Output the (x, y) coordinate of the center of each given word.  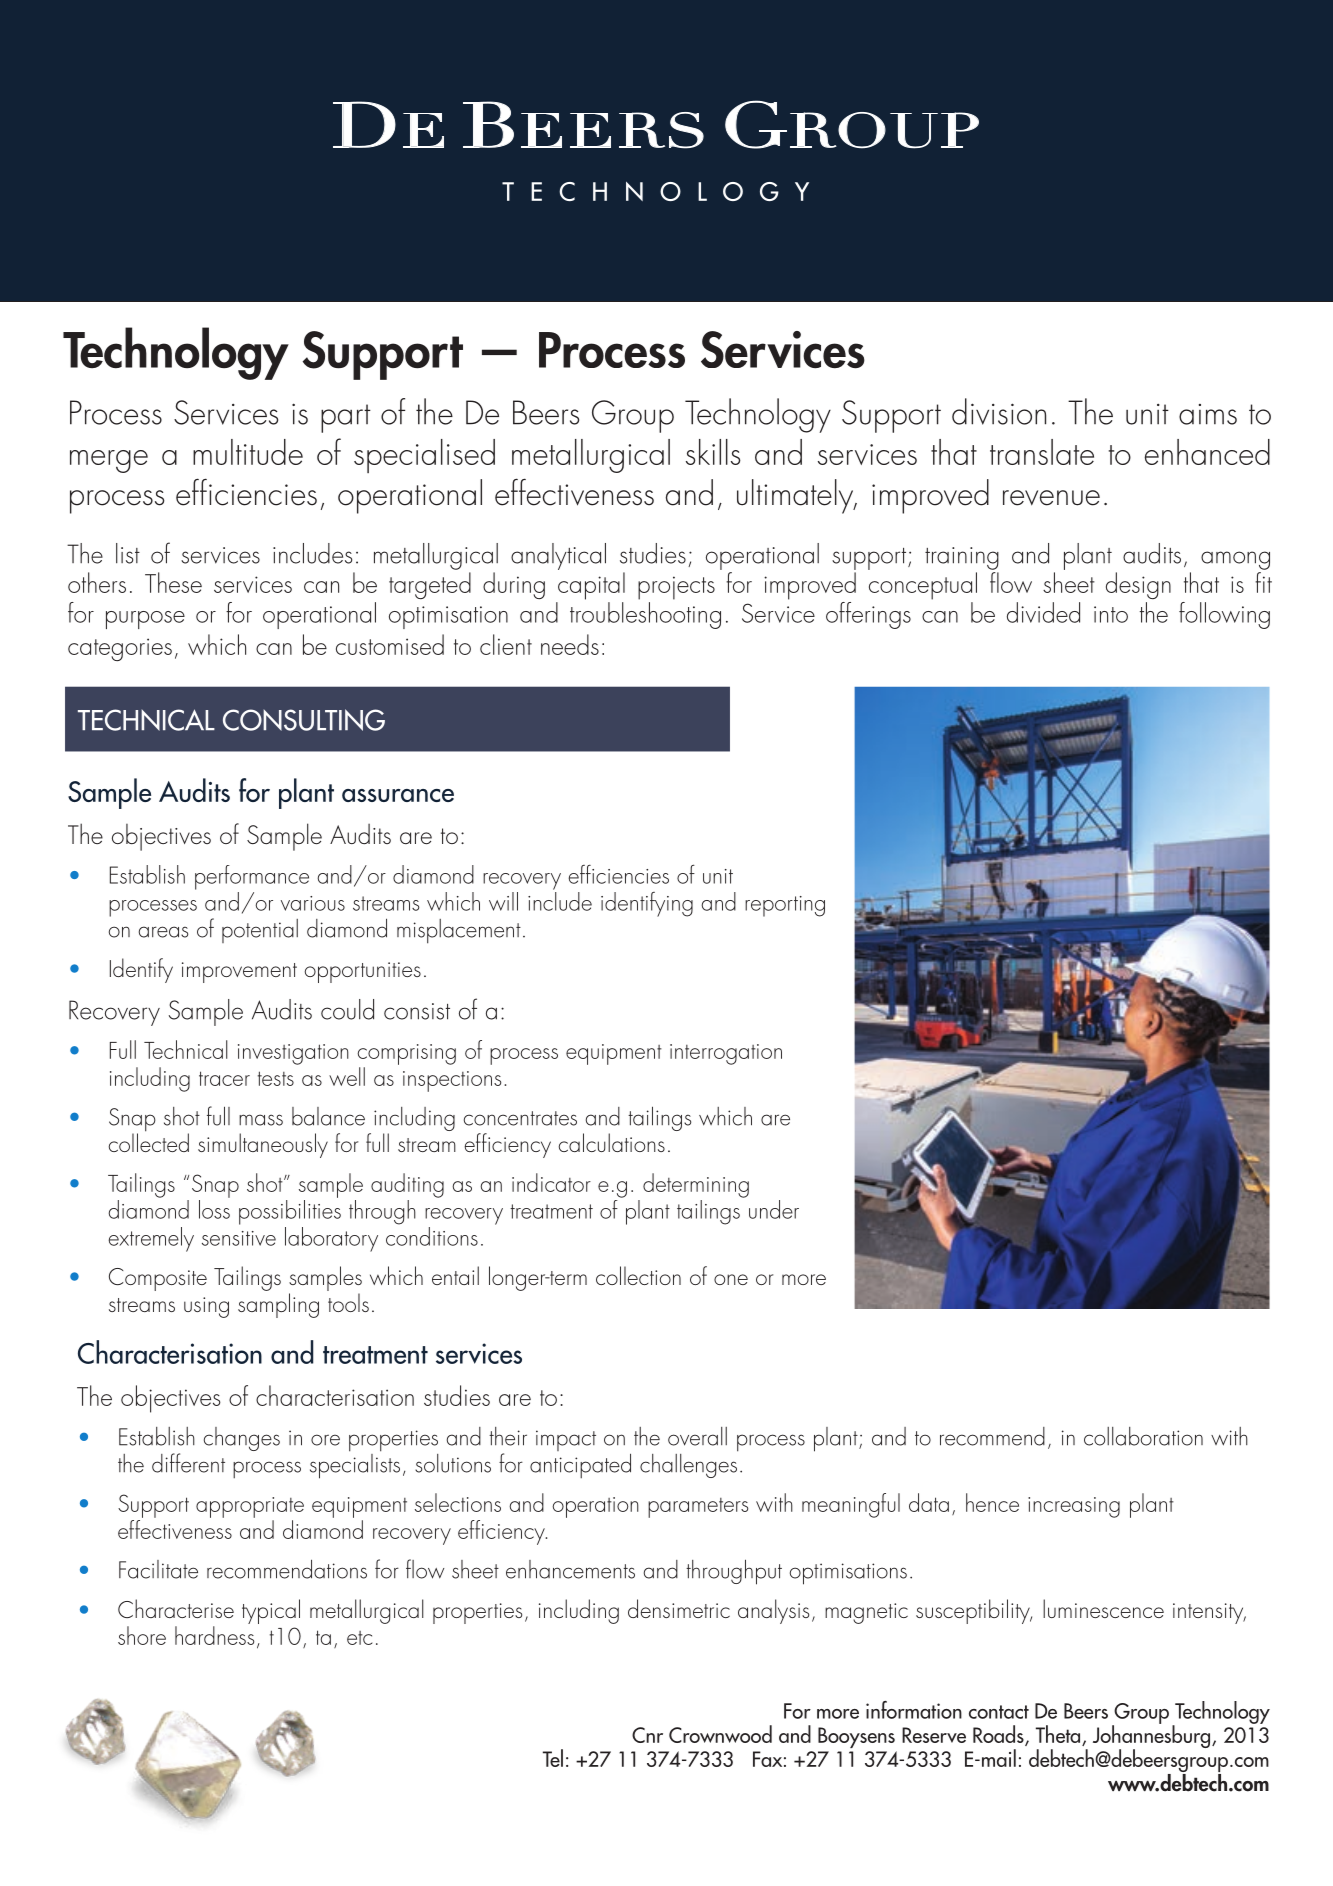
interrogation (726, 1054)
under (774, 1209)
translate (1042, 452)
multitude (248, 452)
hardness (214, 1635)
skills (713, 452)
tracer (224, 1078)
